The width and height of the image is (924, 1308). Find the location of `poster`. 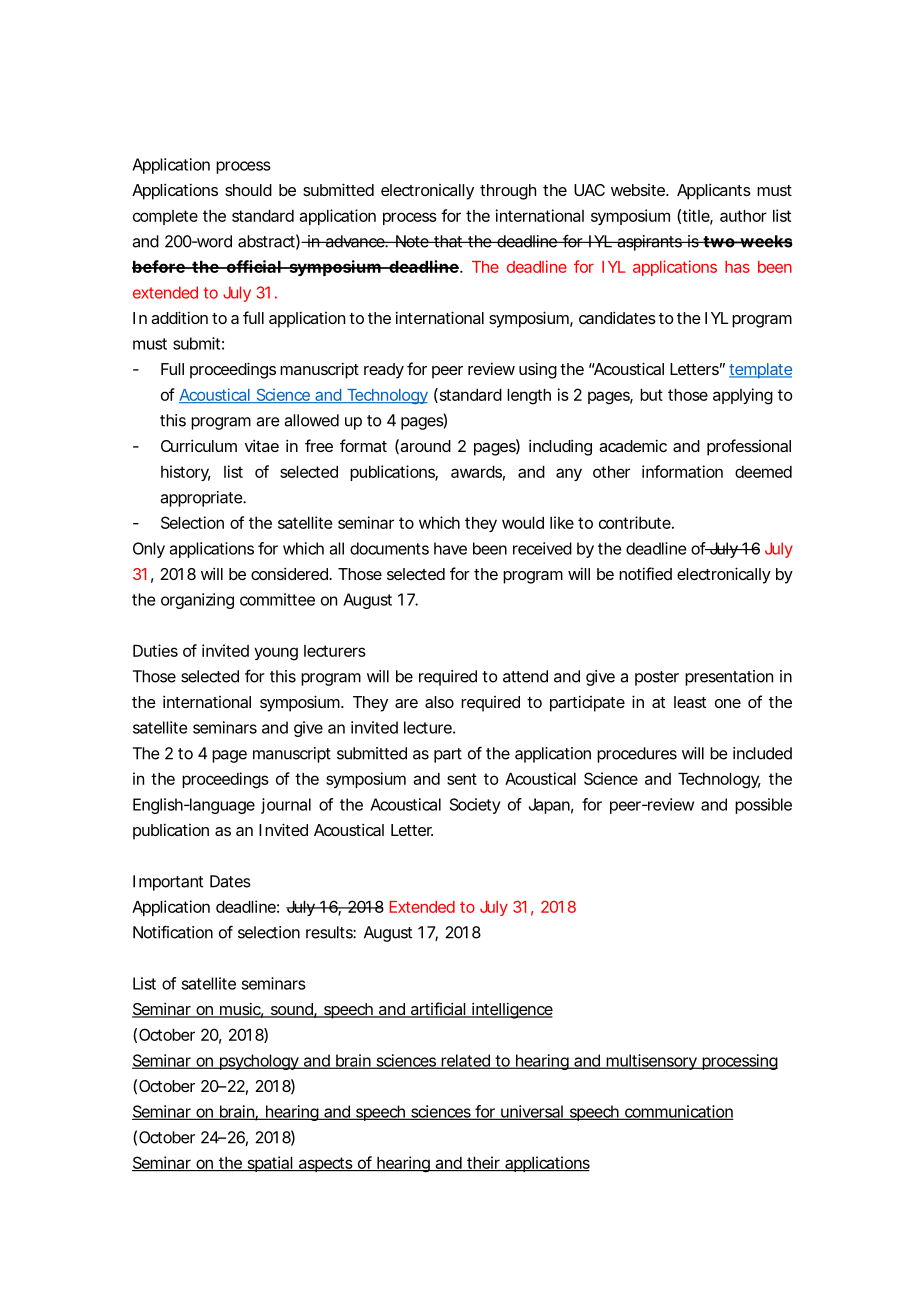

poster is located at coordinates (657, 678).
